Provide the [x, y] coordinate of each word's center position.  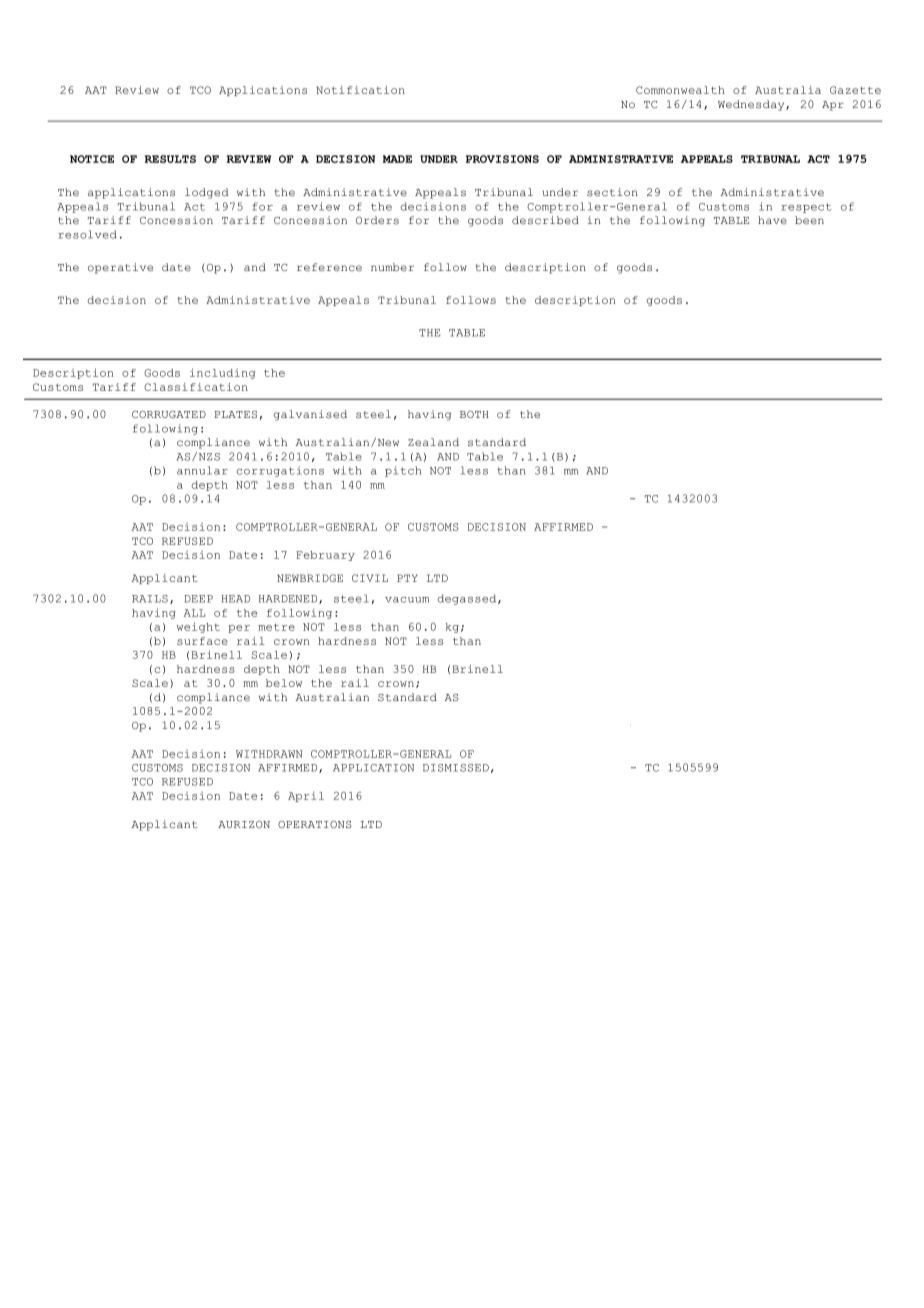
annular [202, 470]
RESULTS [170, 159]
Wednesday [752, 105]
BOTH [474, 414]
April [306, 797]
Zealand [433, 442]
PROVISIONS [502, 159]
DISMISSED [456, 768]
